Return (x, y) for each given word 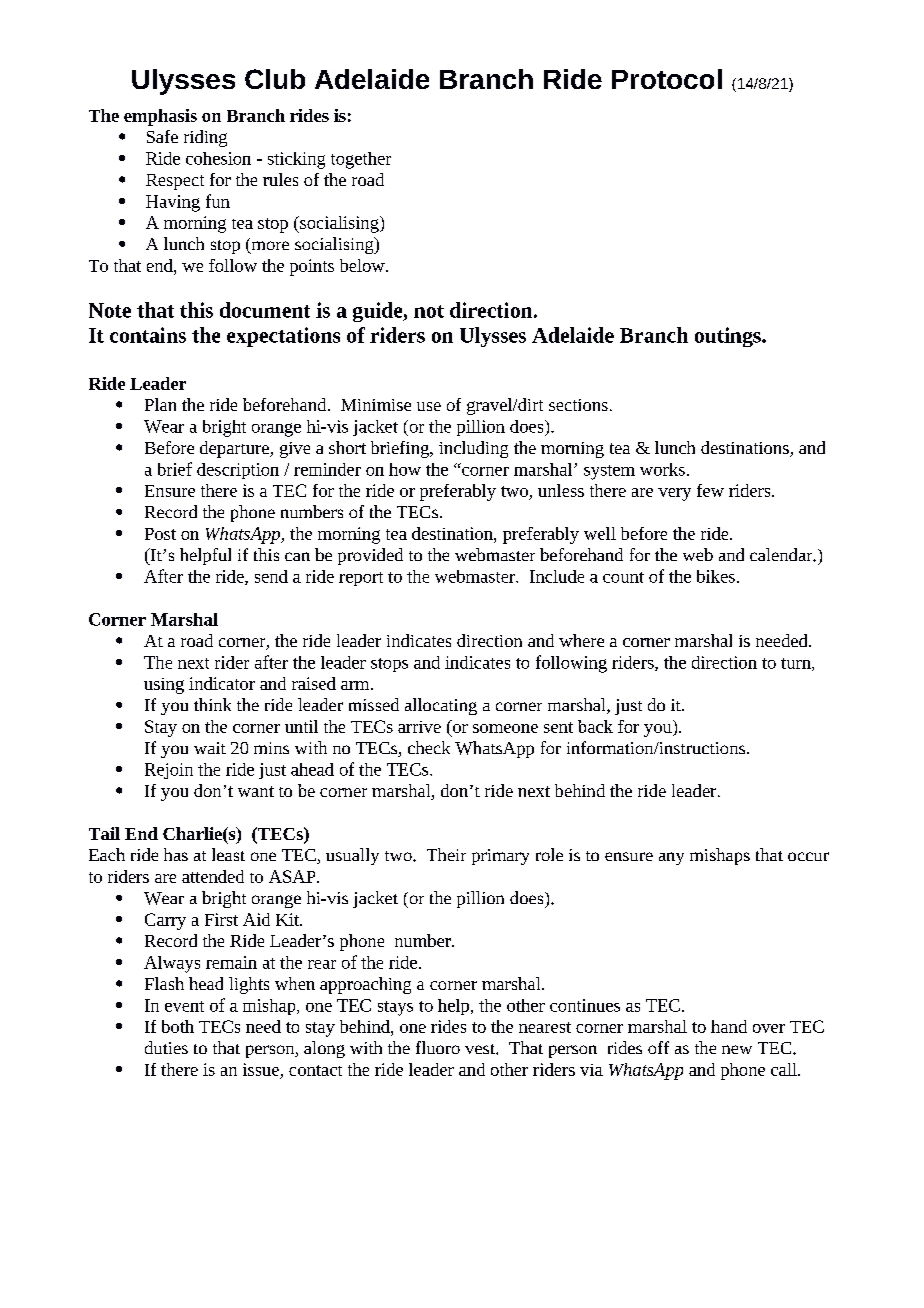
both (178, 1026)
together (361, 160)
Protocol (667, 79)
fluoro (438, 1047)
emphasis (160, 117)
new (737, 1049)
